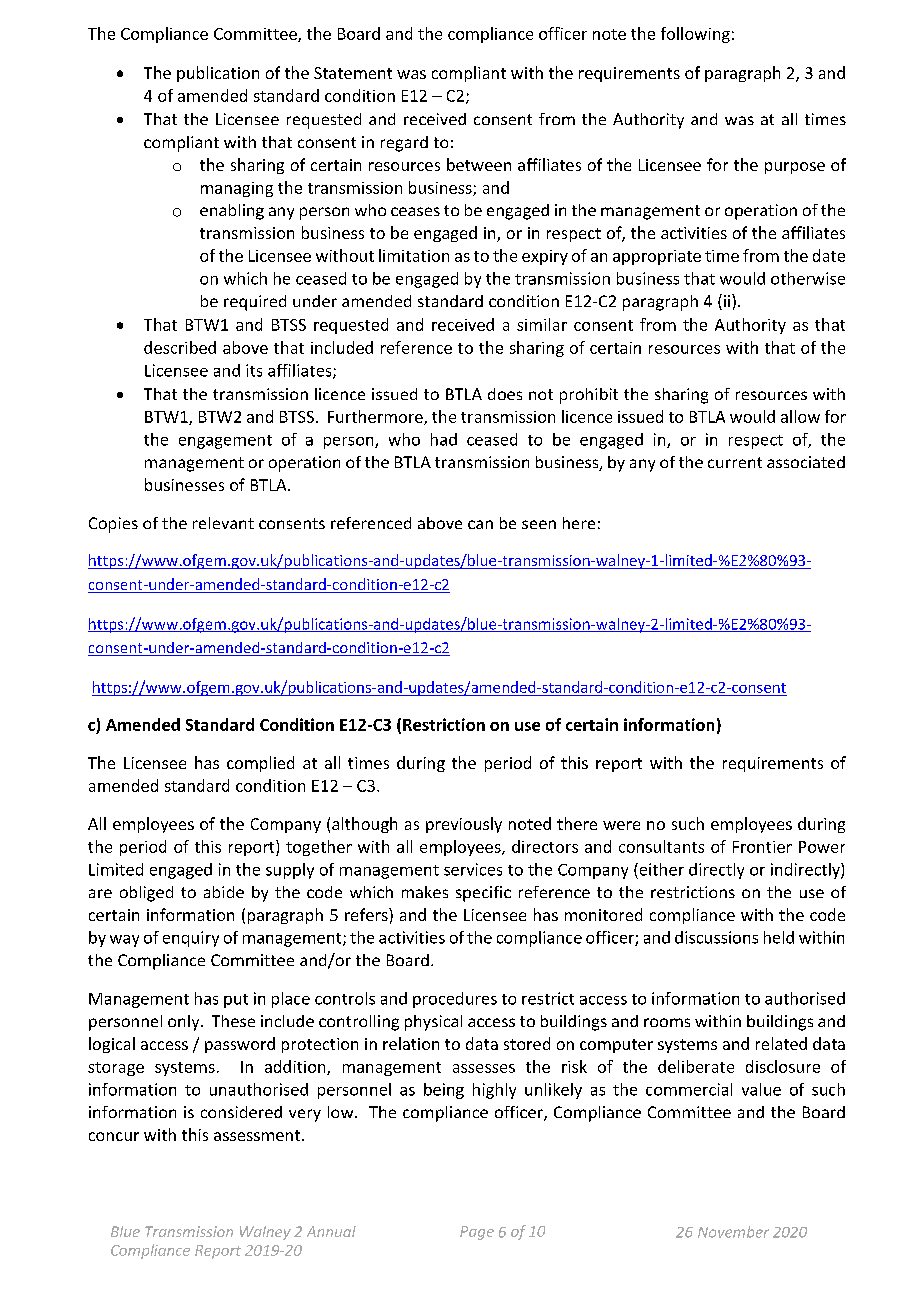 Image resolution: width=924 pixels, height=1308 pixels. Describe the element at coordinates (762, 847) in the screenshot. I see `Frontier` at that location.
